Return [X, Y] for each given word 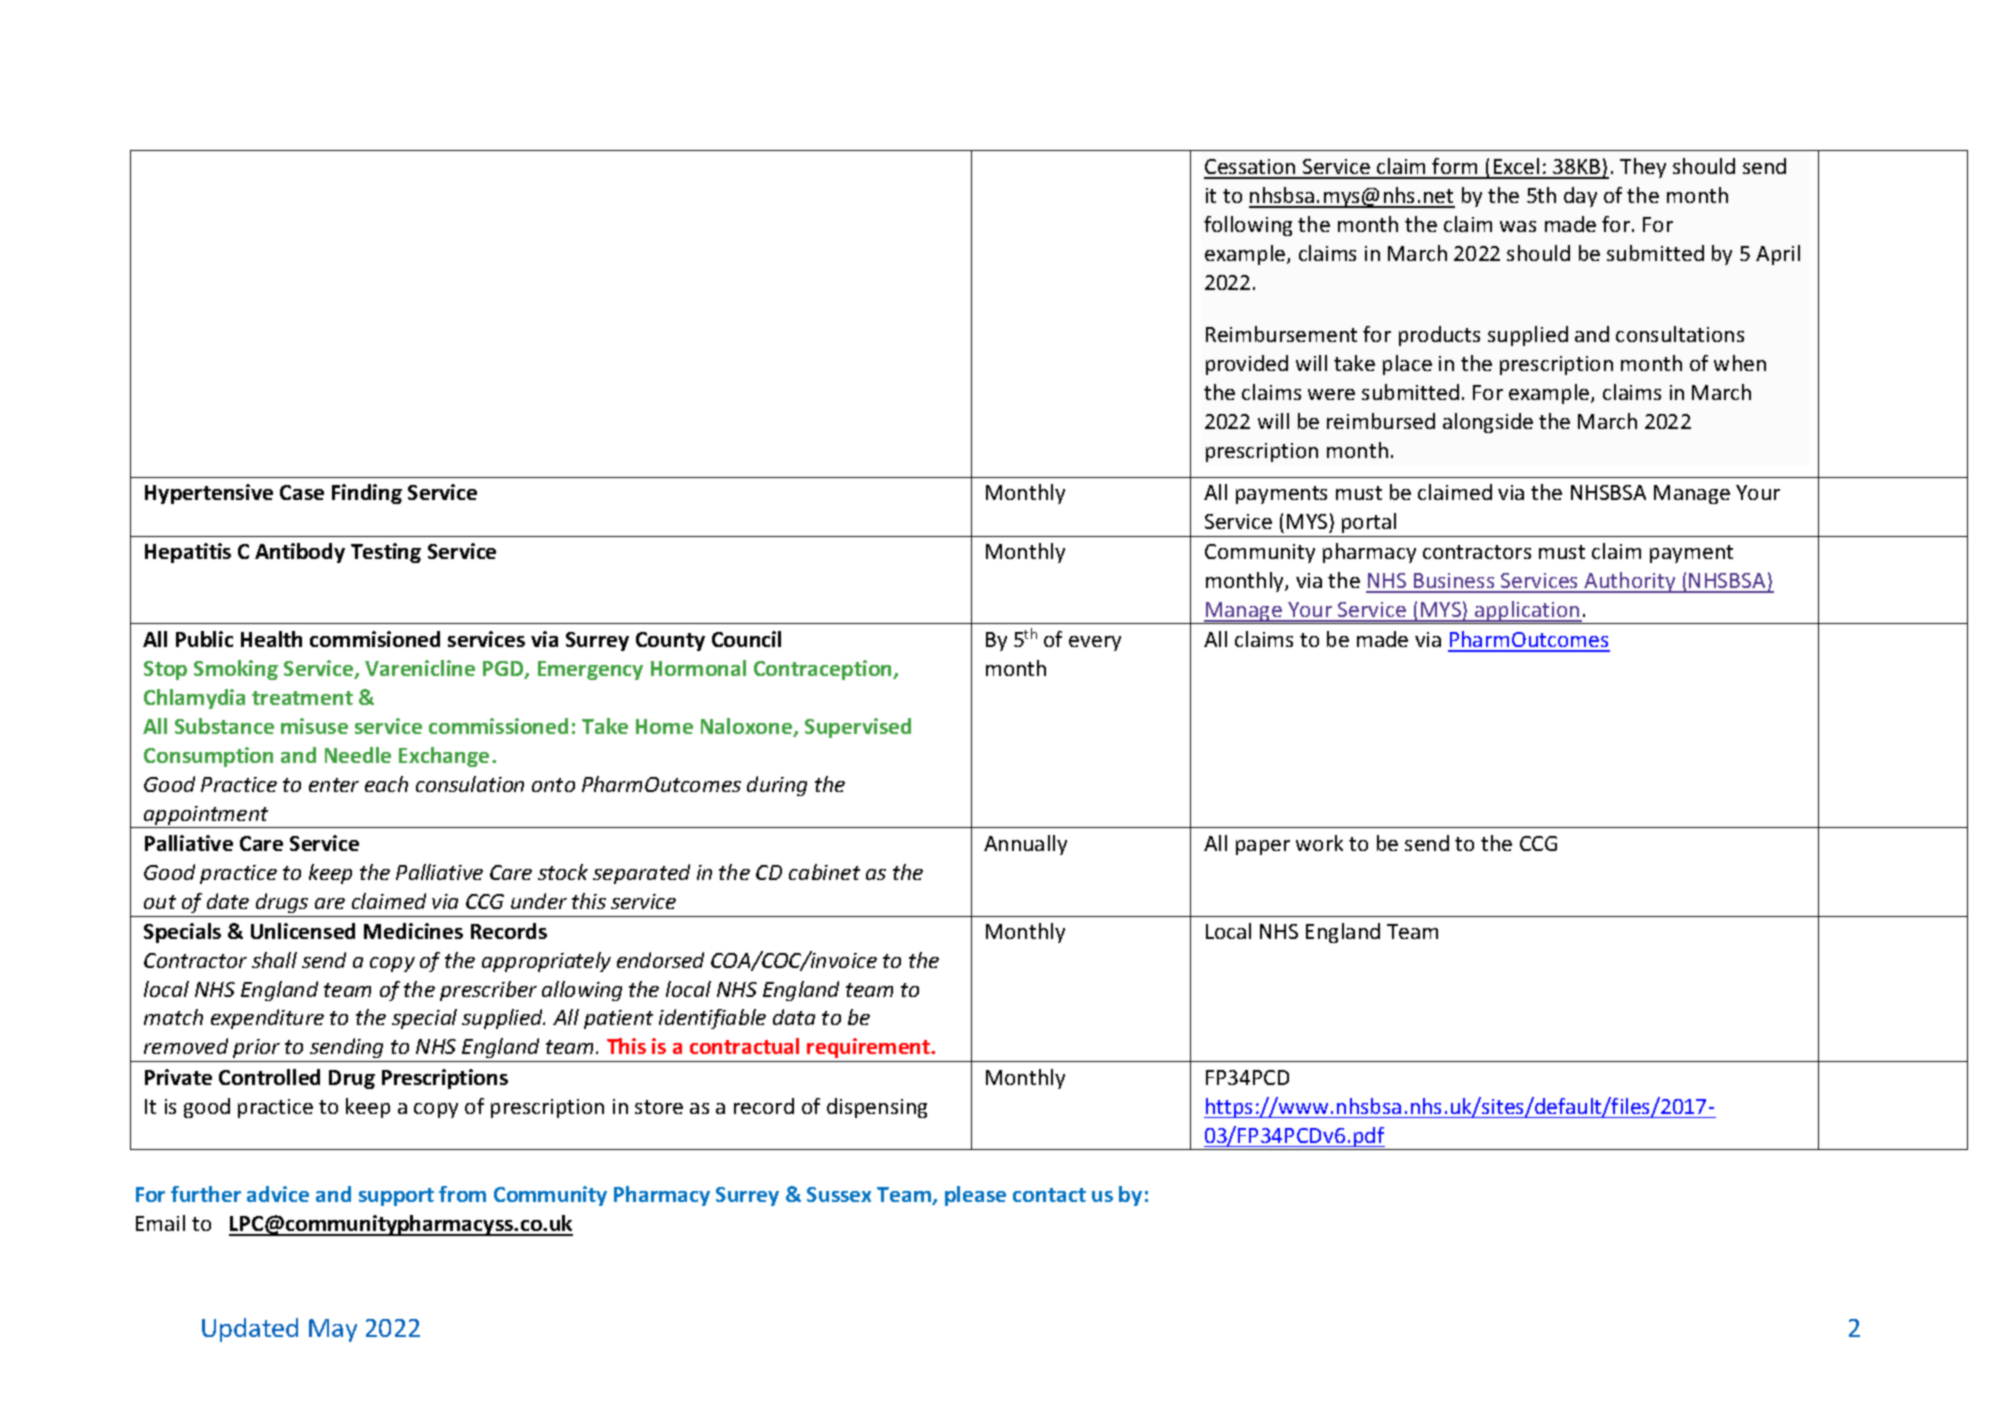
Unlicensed [303, 931]
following [1248, 226]
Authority [1630, 582]
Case [302, 492]
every [1095, 643]
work [1319, 843]
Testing [386, 553]
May [333, 1330]
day [1580, 197]
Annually [1025, 845]
